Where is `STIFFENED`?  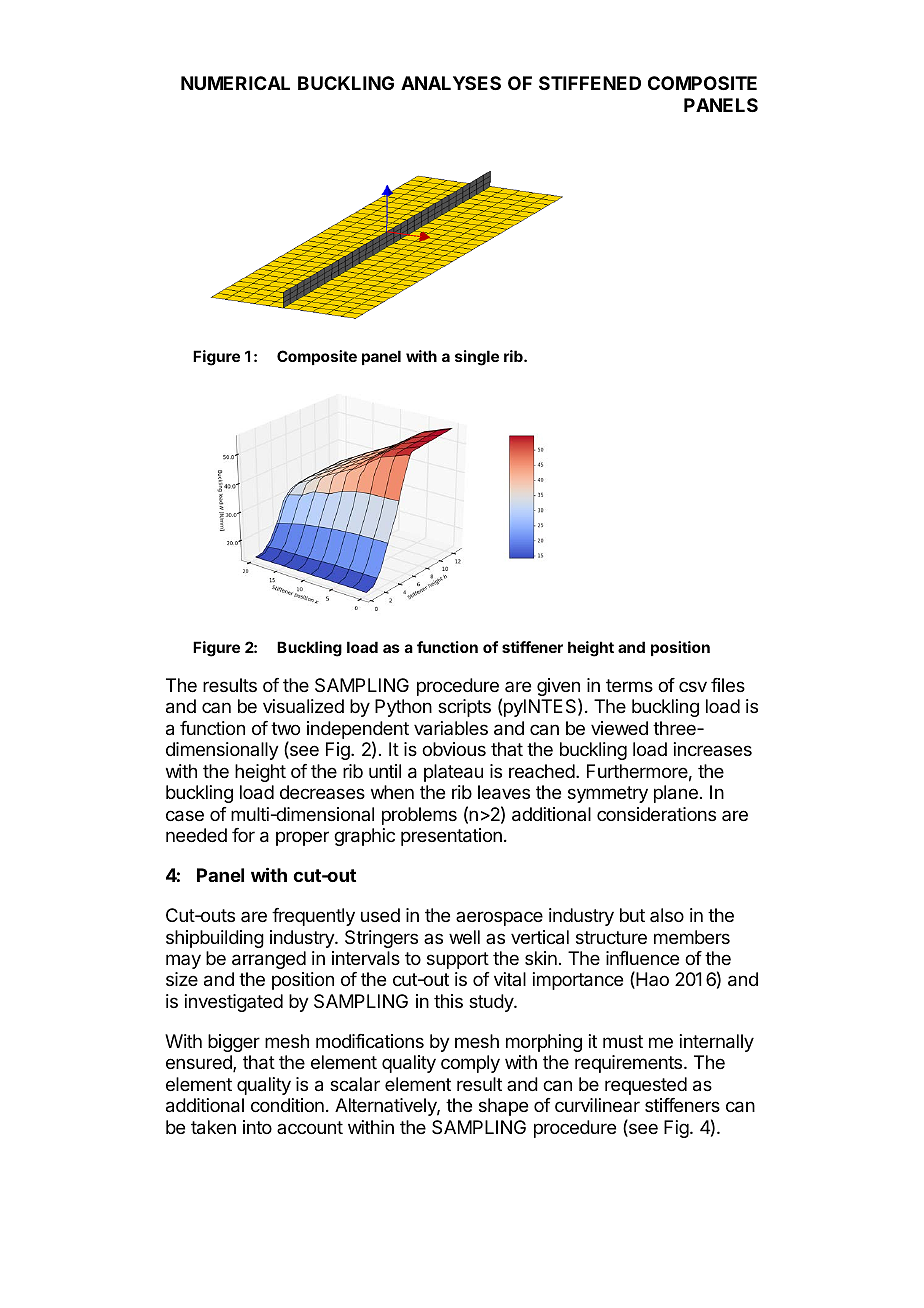
STIFFENED is located at coordinates (590, 83).
